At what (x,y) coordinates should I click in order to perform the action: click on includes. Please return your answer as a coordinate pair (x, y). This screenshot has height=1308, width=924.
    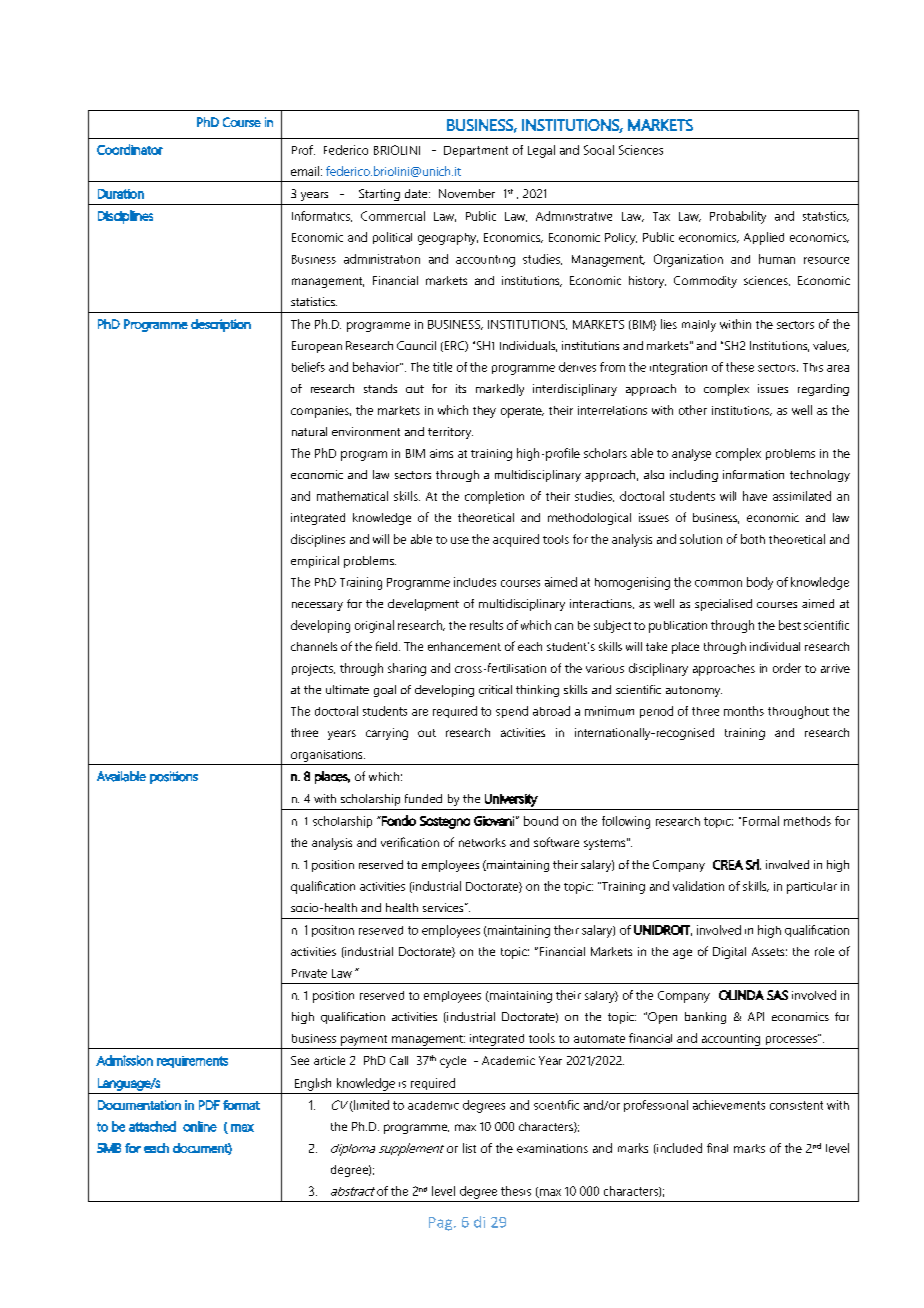
    Looking at the image, I should click on (475, 582).
